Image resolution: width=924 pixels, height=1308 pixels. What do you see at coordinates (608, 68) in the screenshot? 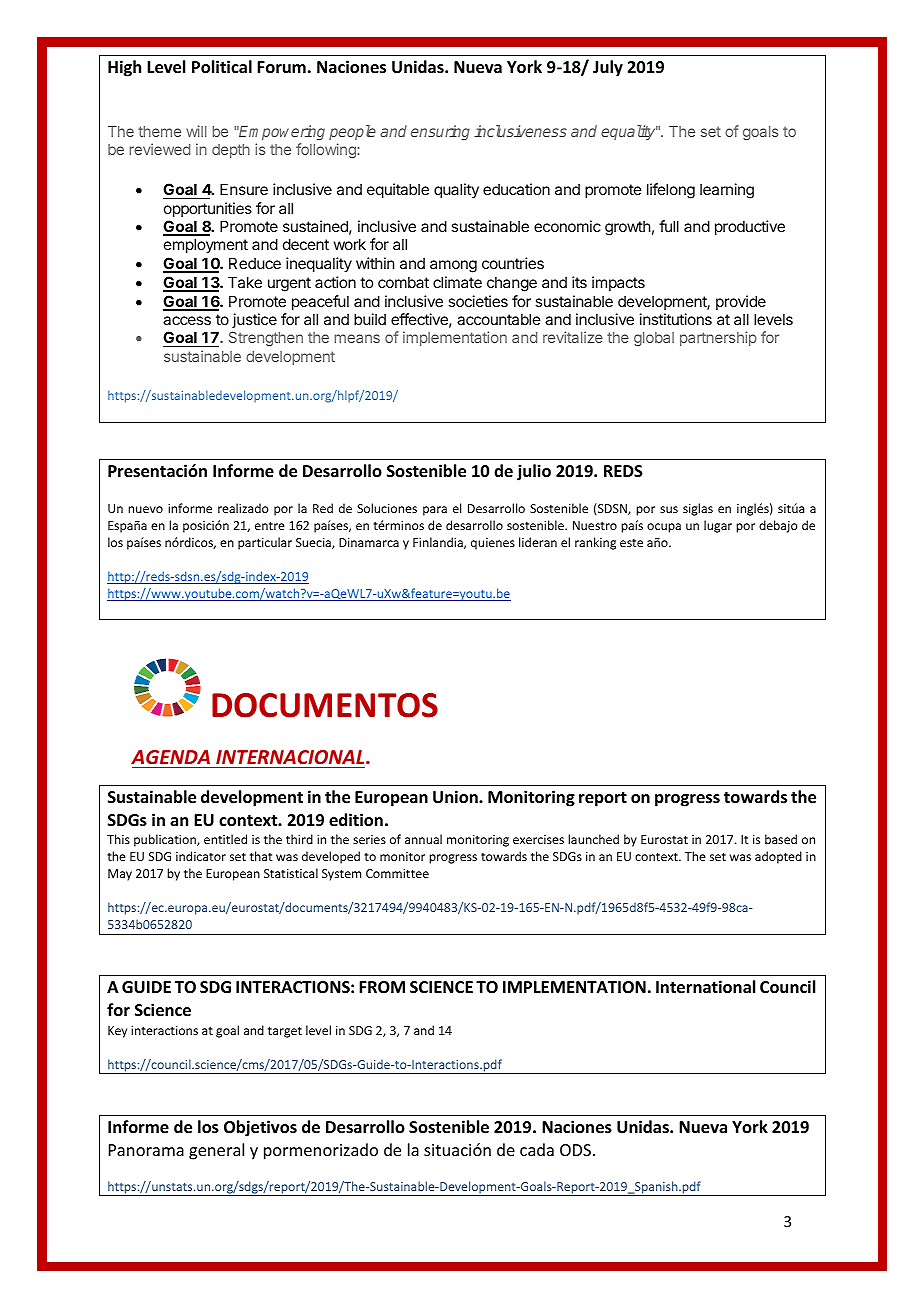
I see `July` at bounding box center [608, 68].
